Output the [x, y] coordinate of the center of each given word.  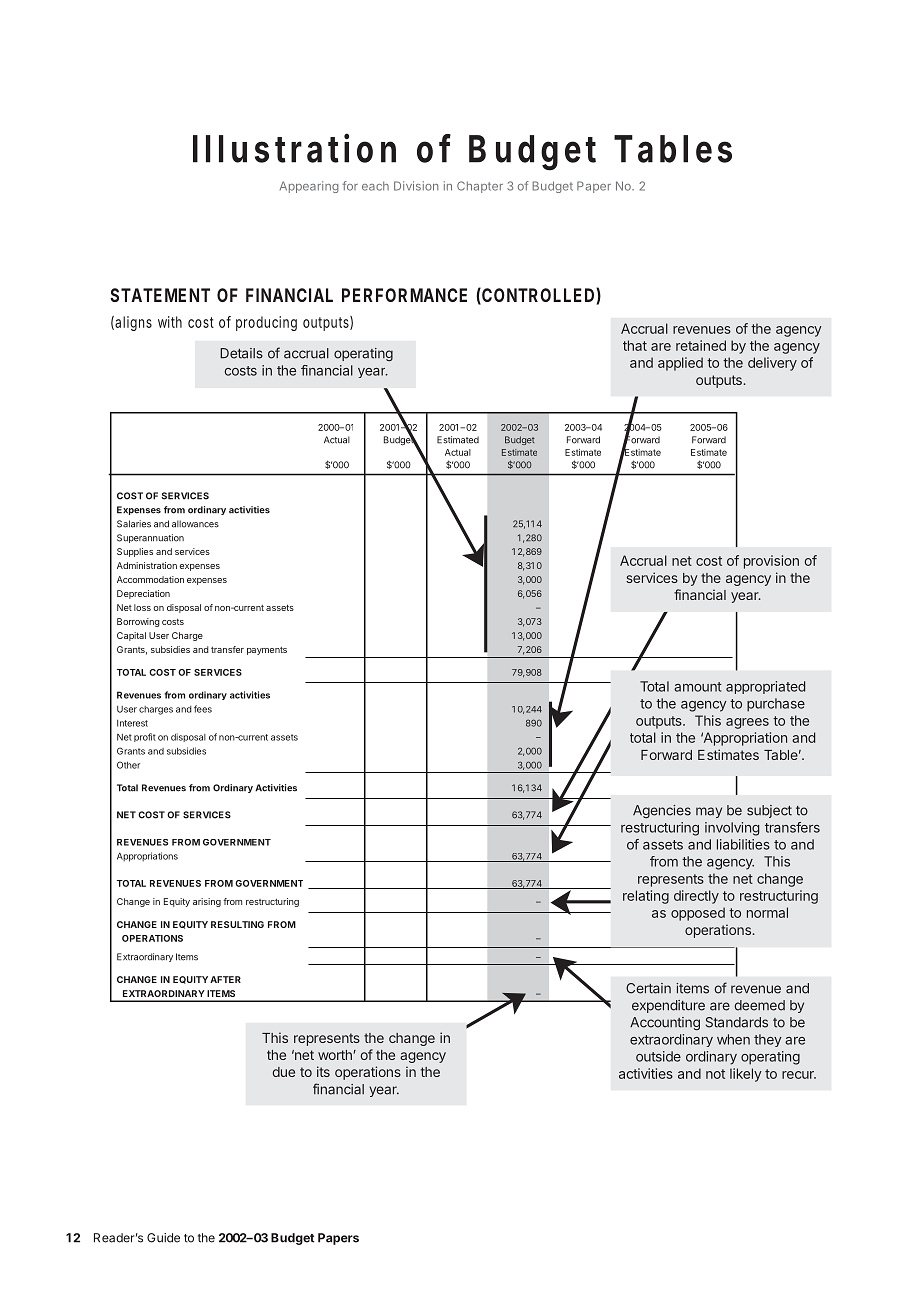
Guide [163, 1238]
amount [698, 687]
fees [203, 709]
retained [701, 345]
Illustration [294, 148]
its [323, 1071]
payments [267, 651]
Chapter [480, 187]
